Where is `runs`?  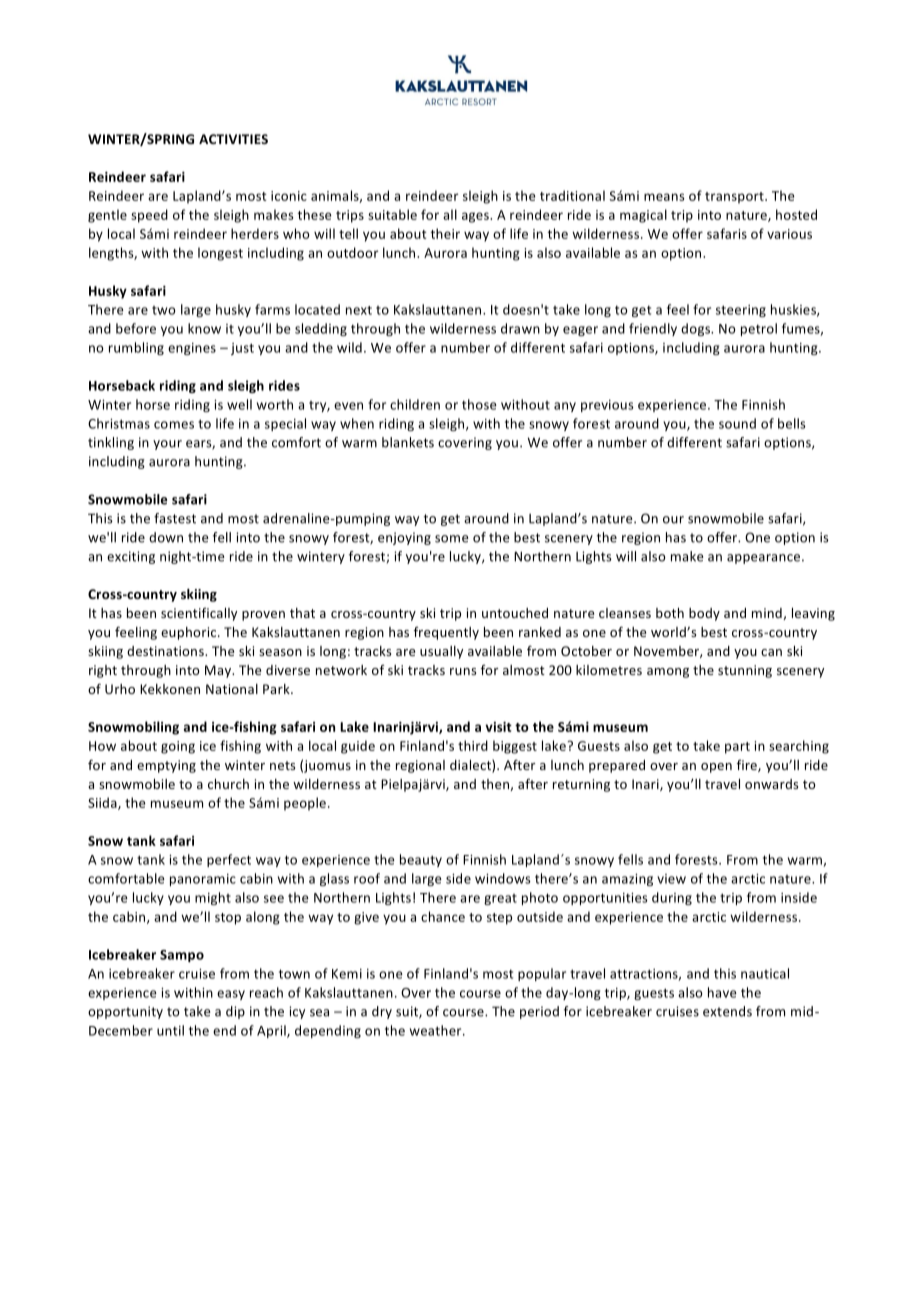
runs is located at coordinates (463, 671).
